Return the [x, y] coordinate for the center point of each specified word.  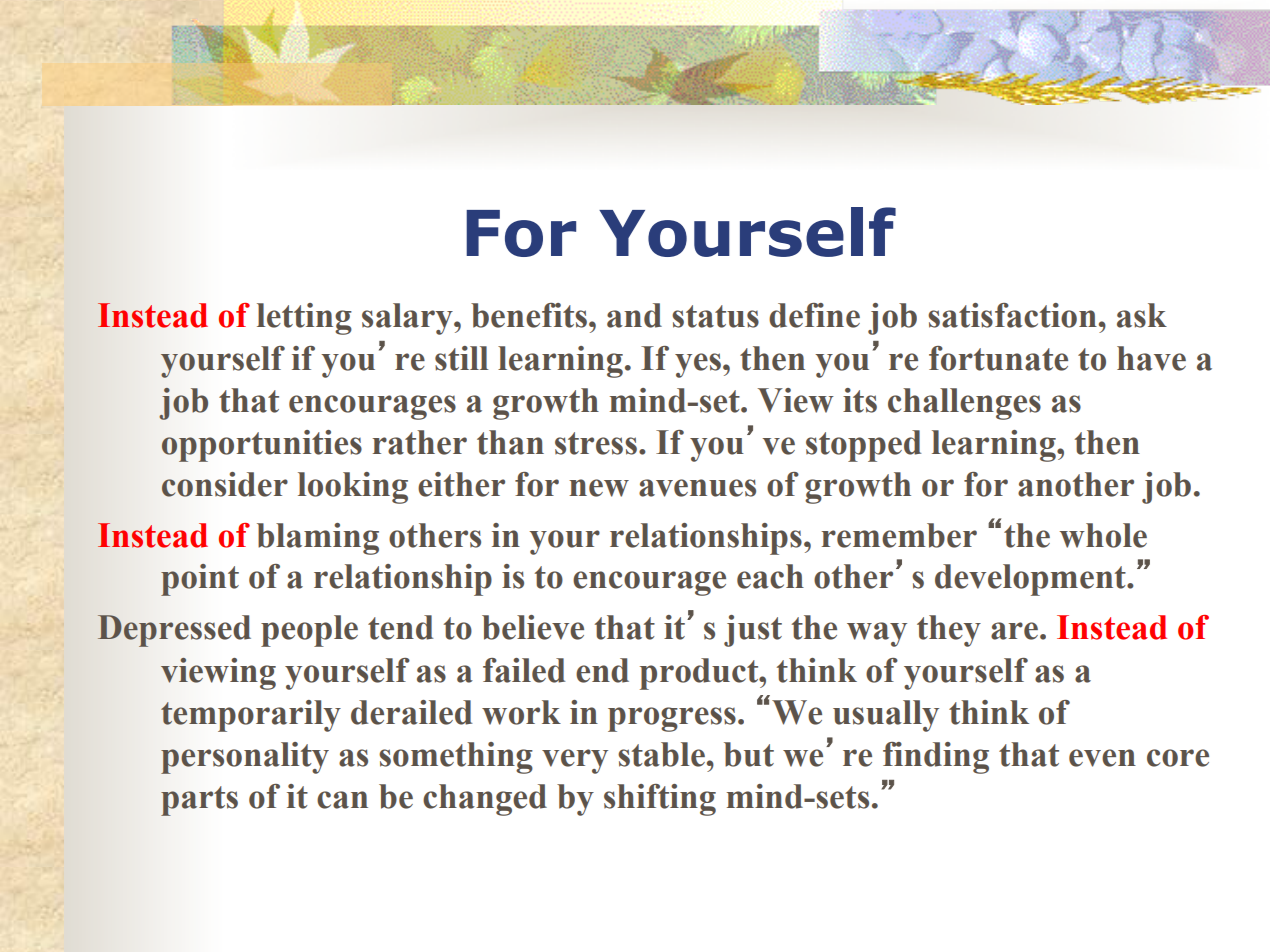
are [1016, 631]
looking [353, 488]
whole [1103, 535]
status [715, 316]
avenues [697, 488]
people [309, 631]
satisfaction [1012, 315]
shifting [660, 800]
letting [304, 319]
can [342, 800]
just [753, 631]
